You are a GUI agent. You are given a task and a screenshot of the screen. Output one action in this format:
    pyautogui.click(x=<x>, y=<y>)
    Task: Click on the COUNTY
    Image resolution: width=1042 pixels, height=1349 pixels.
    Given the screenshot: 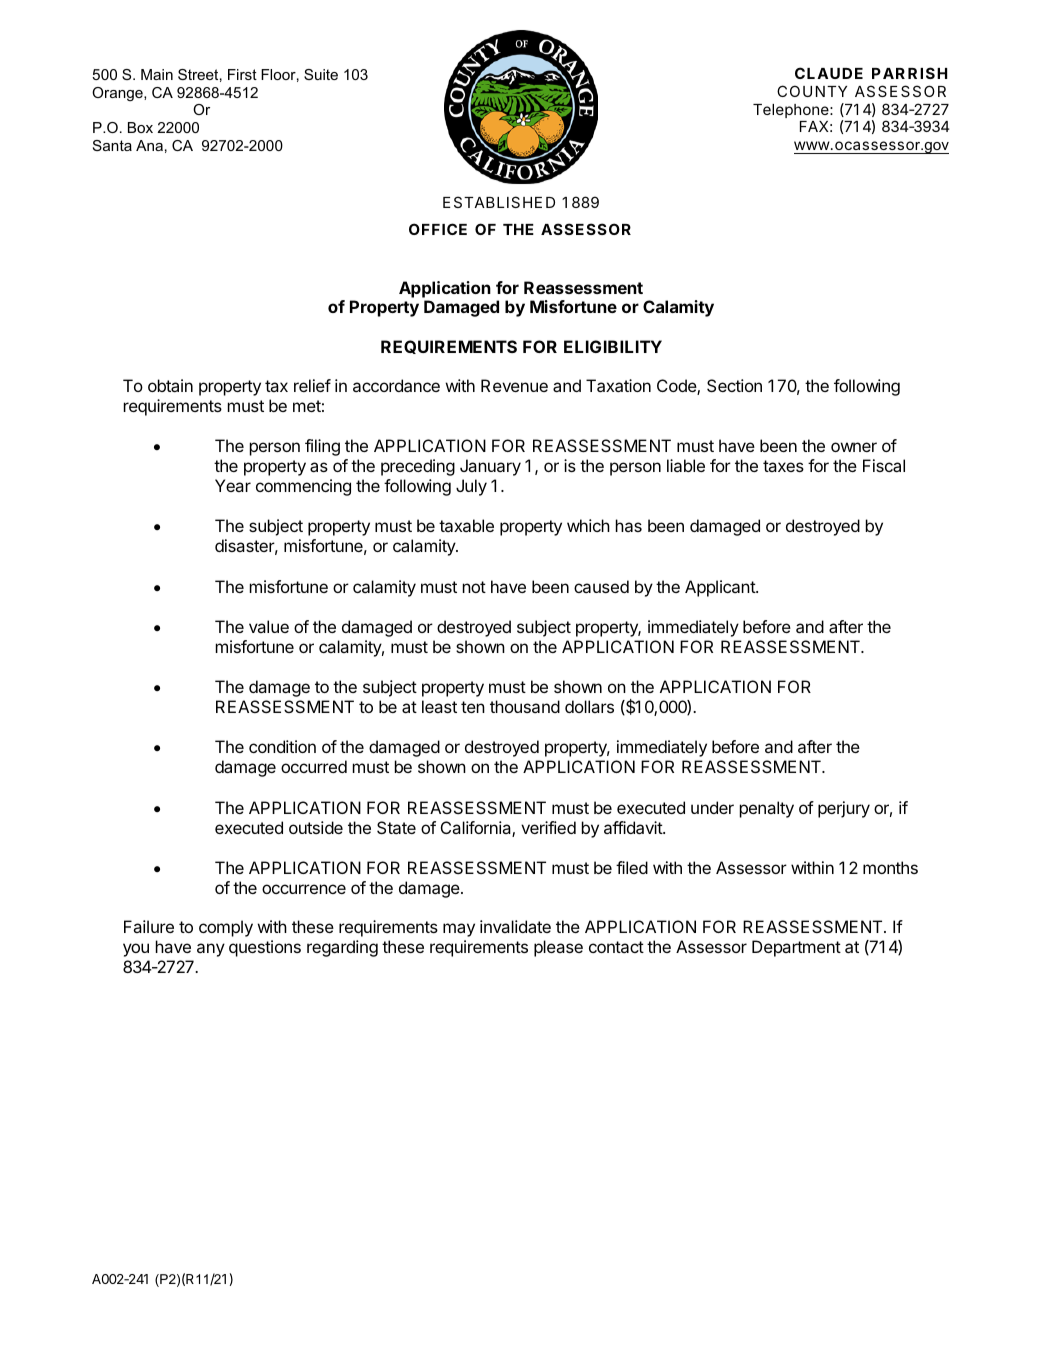 What is the action you would take?
    pyautogui.click(x=812, y=91)
